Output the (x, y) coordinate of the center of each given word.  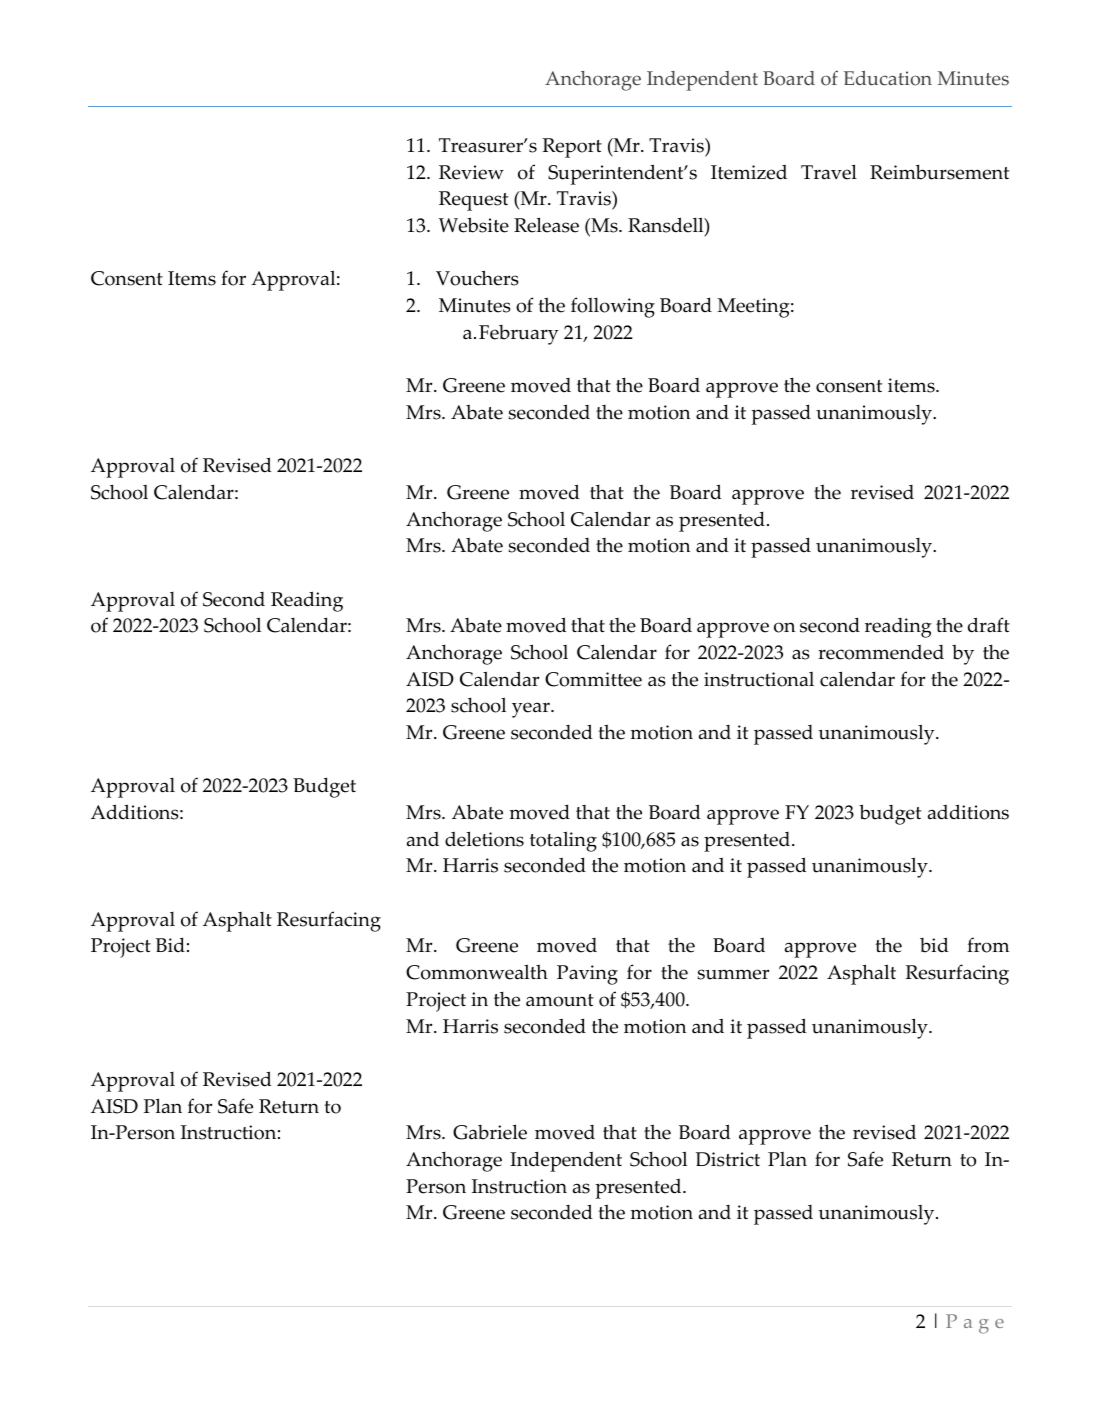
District (728, 1159)
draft (989, 624)
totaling (563, 841)
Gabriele (490, 1132)
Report (572, 148)
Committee (593, 679)
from (988, 945)
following (613, 307)
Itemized (749, 172)
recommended (881, 652)
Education (888, 78)
